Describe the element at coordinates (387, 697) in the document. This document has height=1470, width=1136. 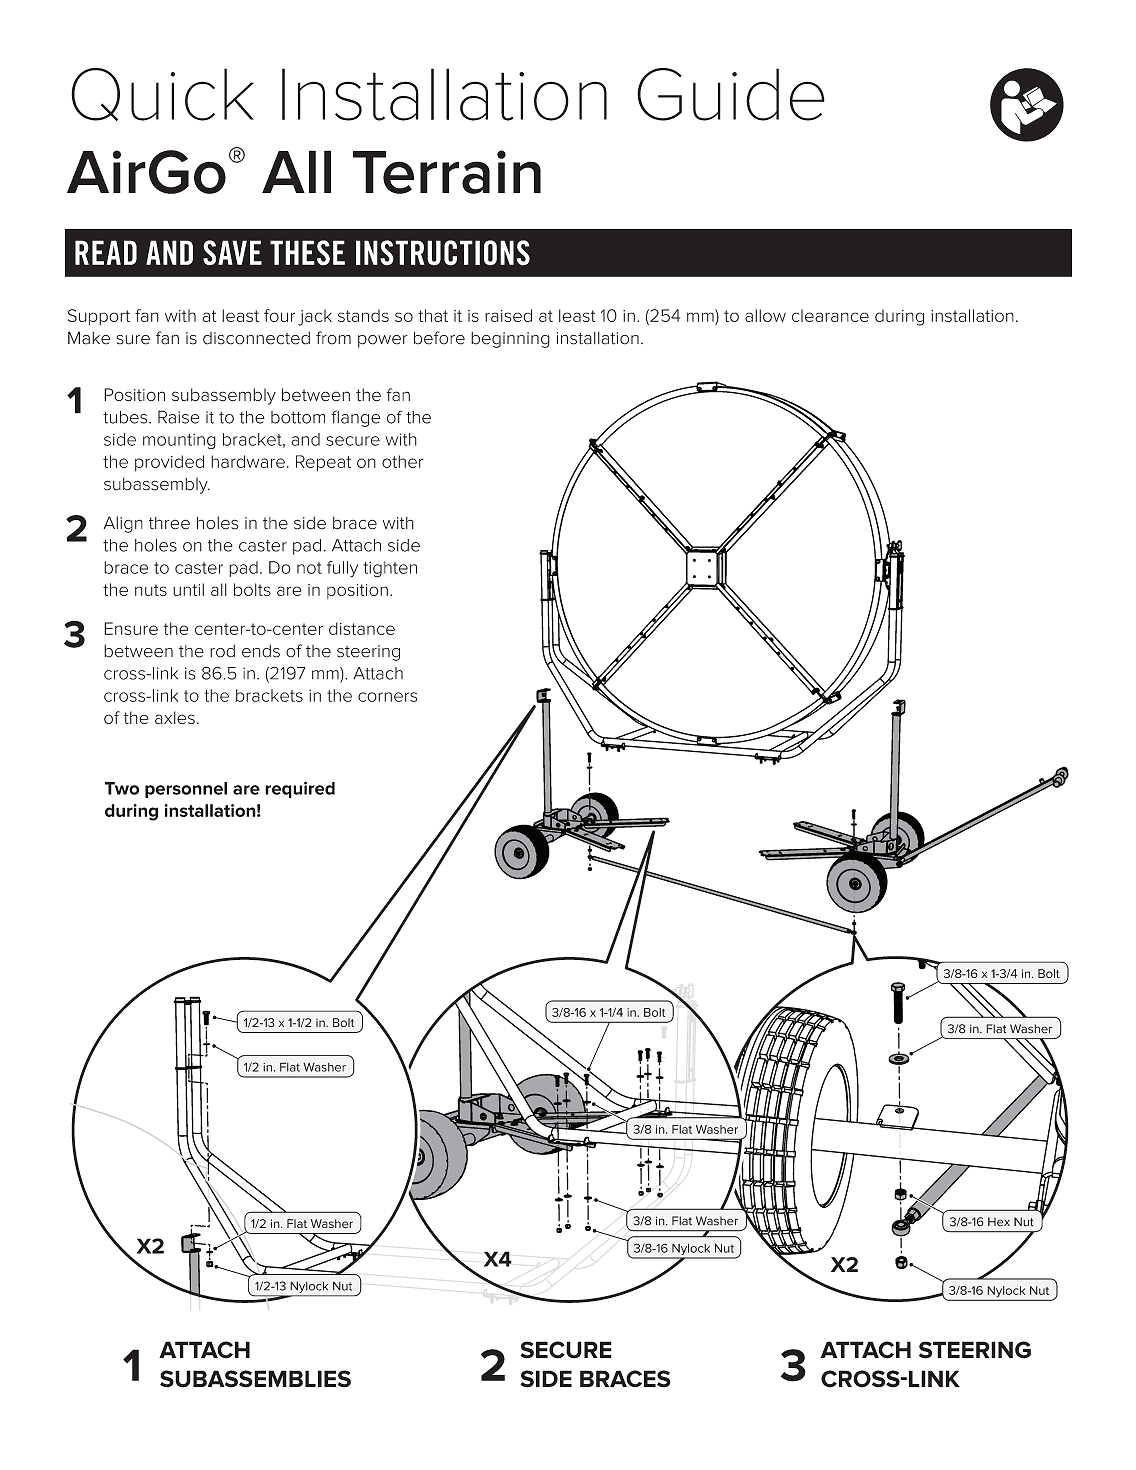
I see `corners` at that location.
